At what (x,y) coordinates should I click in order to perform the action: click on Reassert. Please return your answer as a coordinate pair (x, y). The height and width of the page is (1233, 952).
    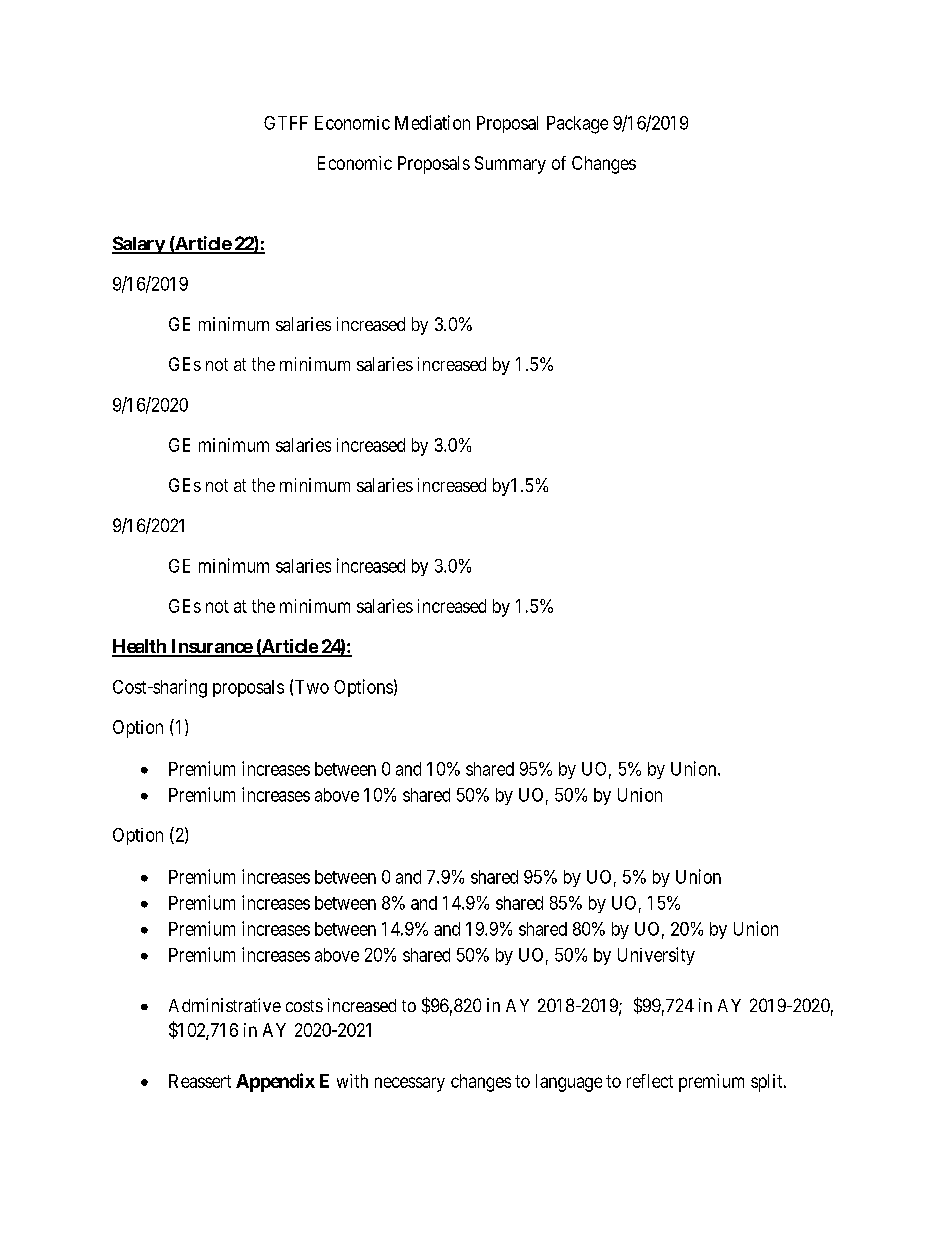
    Looking at the image, I should click on (200, 1081).
